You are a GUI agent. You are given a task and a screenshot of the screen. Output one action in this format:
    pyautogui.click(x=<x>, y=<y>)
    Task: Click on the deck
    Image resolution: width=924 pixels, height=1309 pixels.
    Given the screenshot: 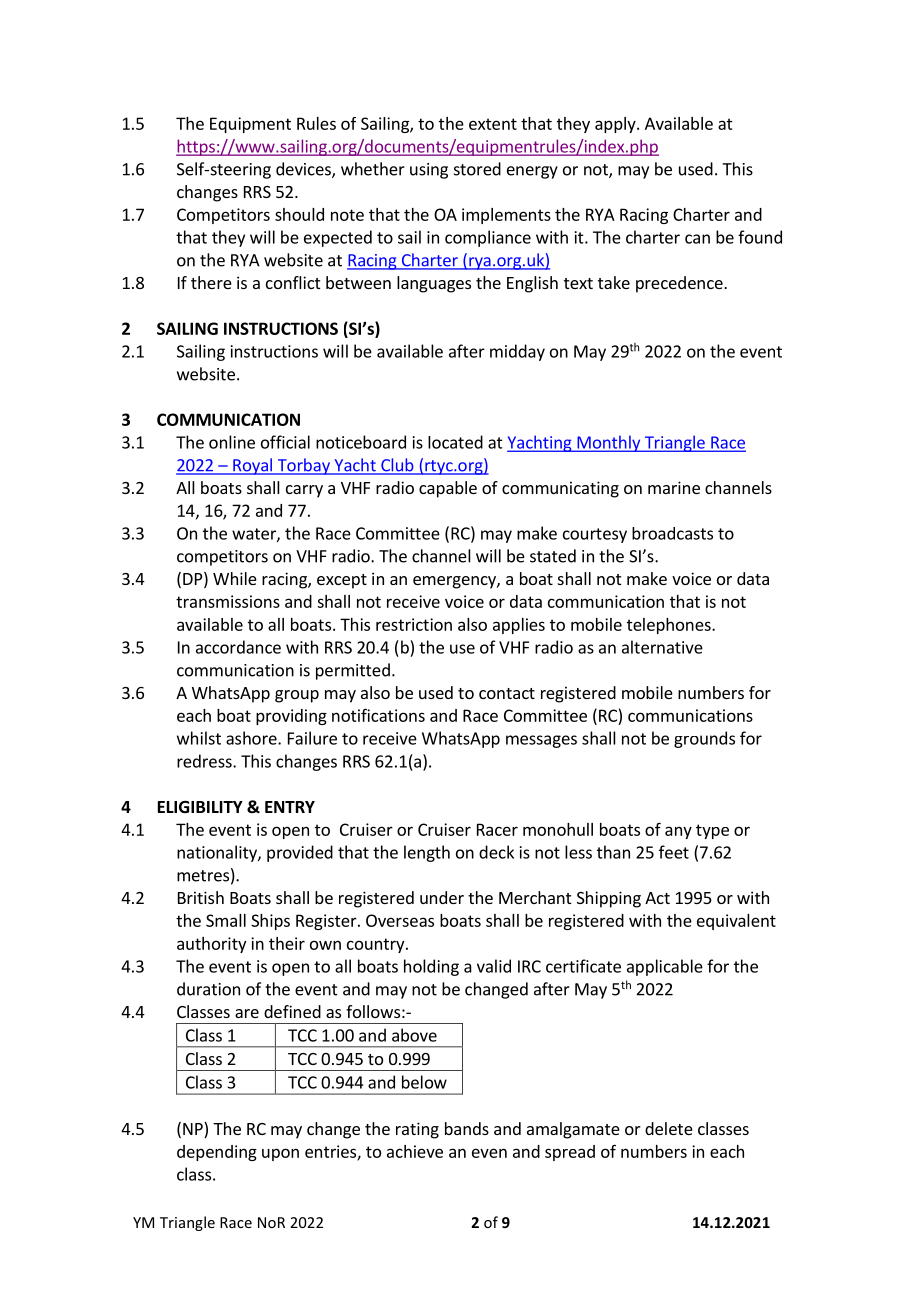 What is the action you would take?
    pyautogui.click(x=496, y=852)
